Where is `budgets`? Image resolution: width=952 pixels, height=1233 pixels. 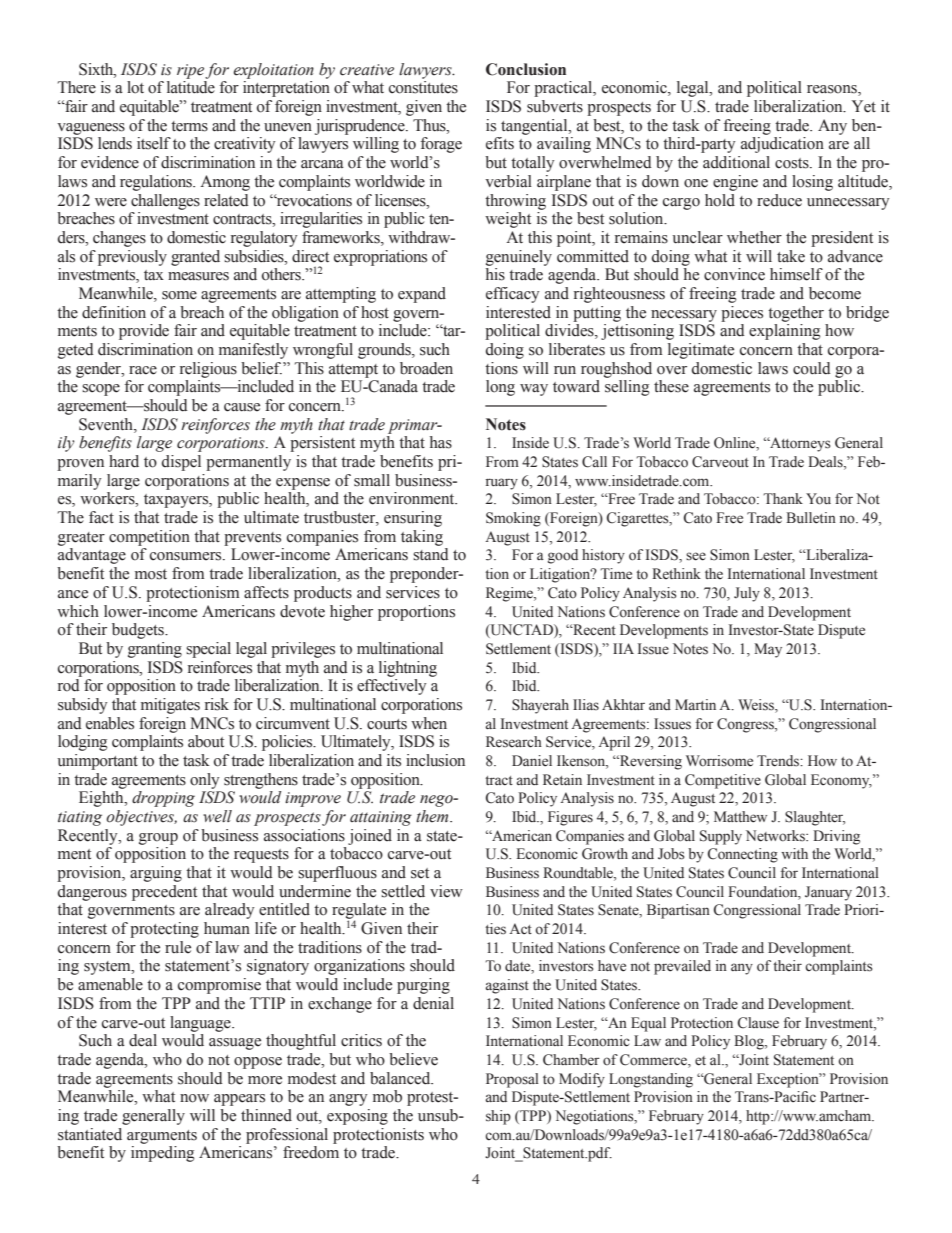 budgets is located at coordinates (139, 631).
